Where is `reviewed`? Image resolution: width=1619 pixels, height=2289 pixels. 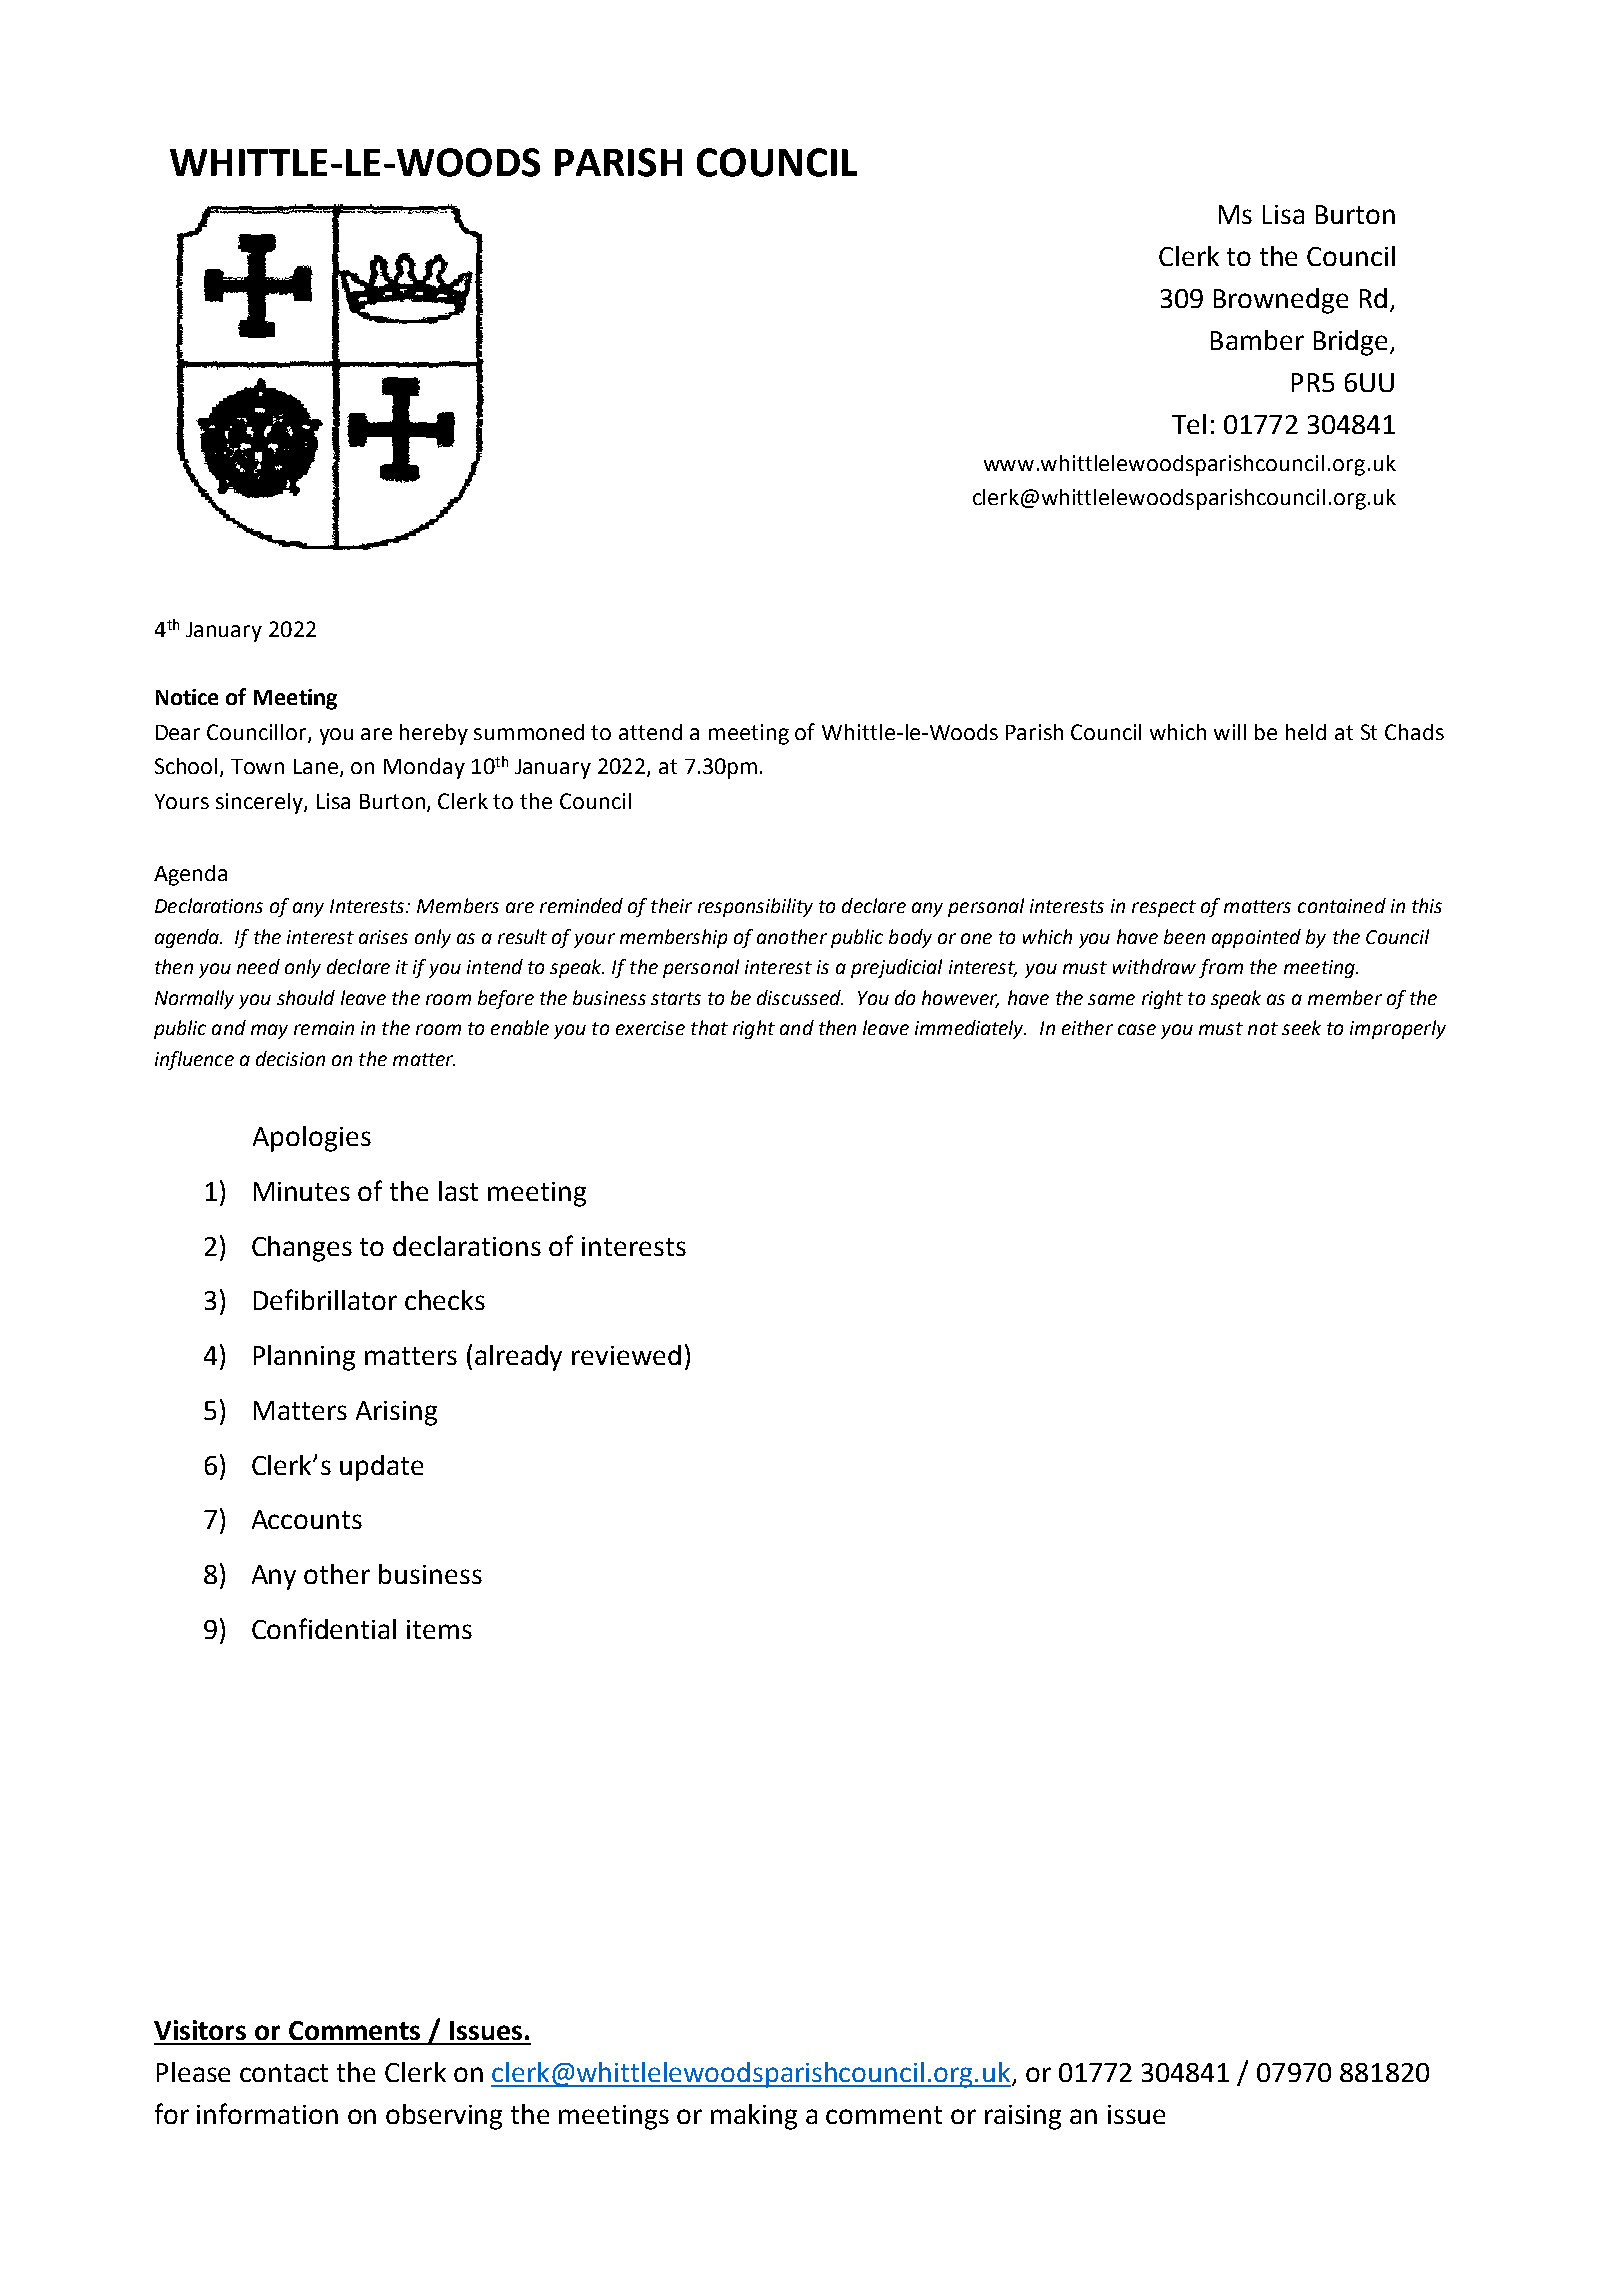
reviewed is located at coordinates (626, 1355).
